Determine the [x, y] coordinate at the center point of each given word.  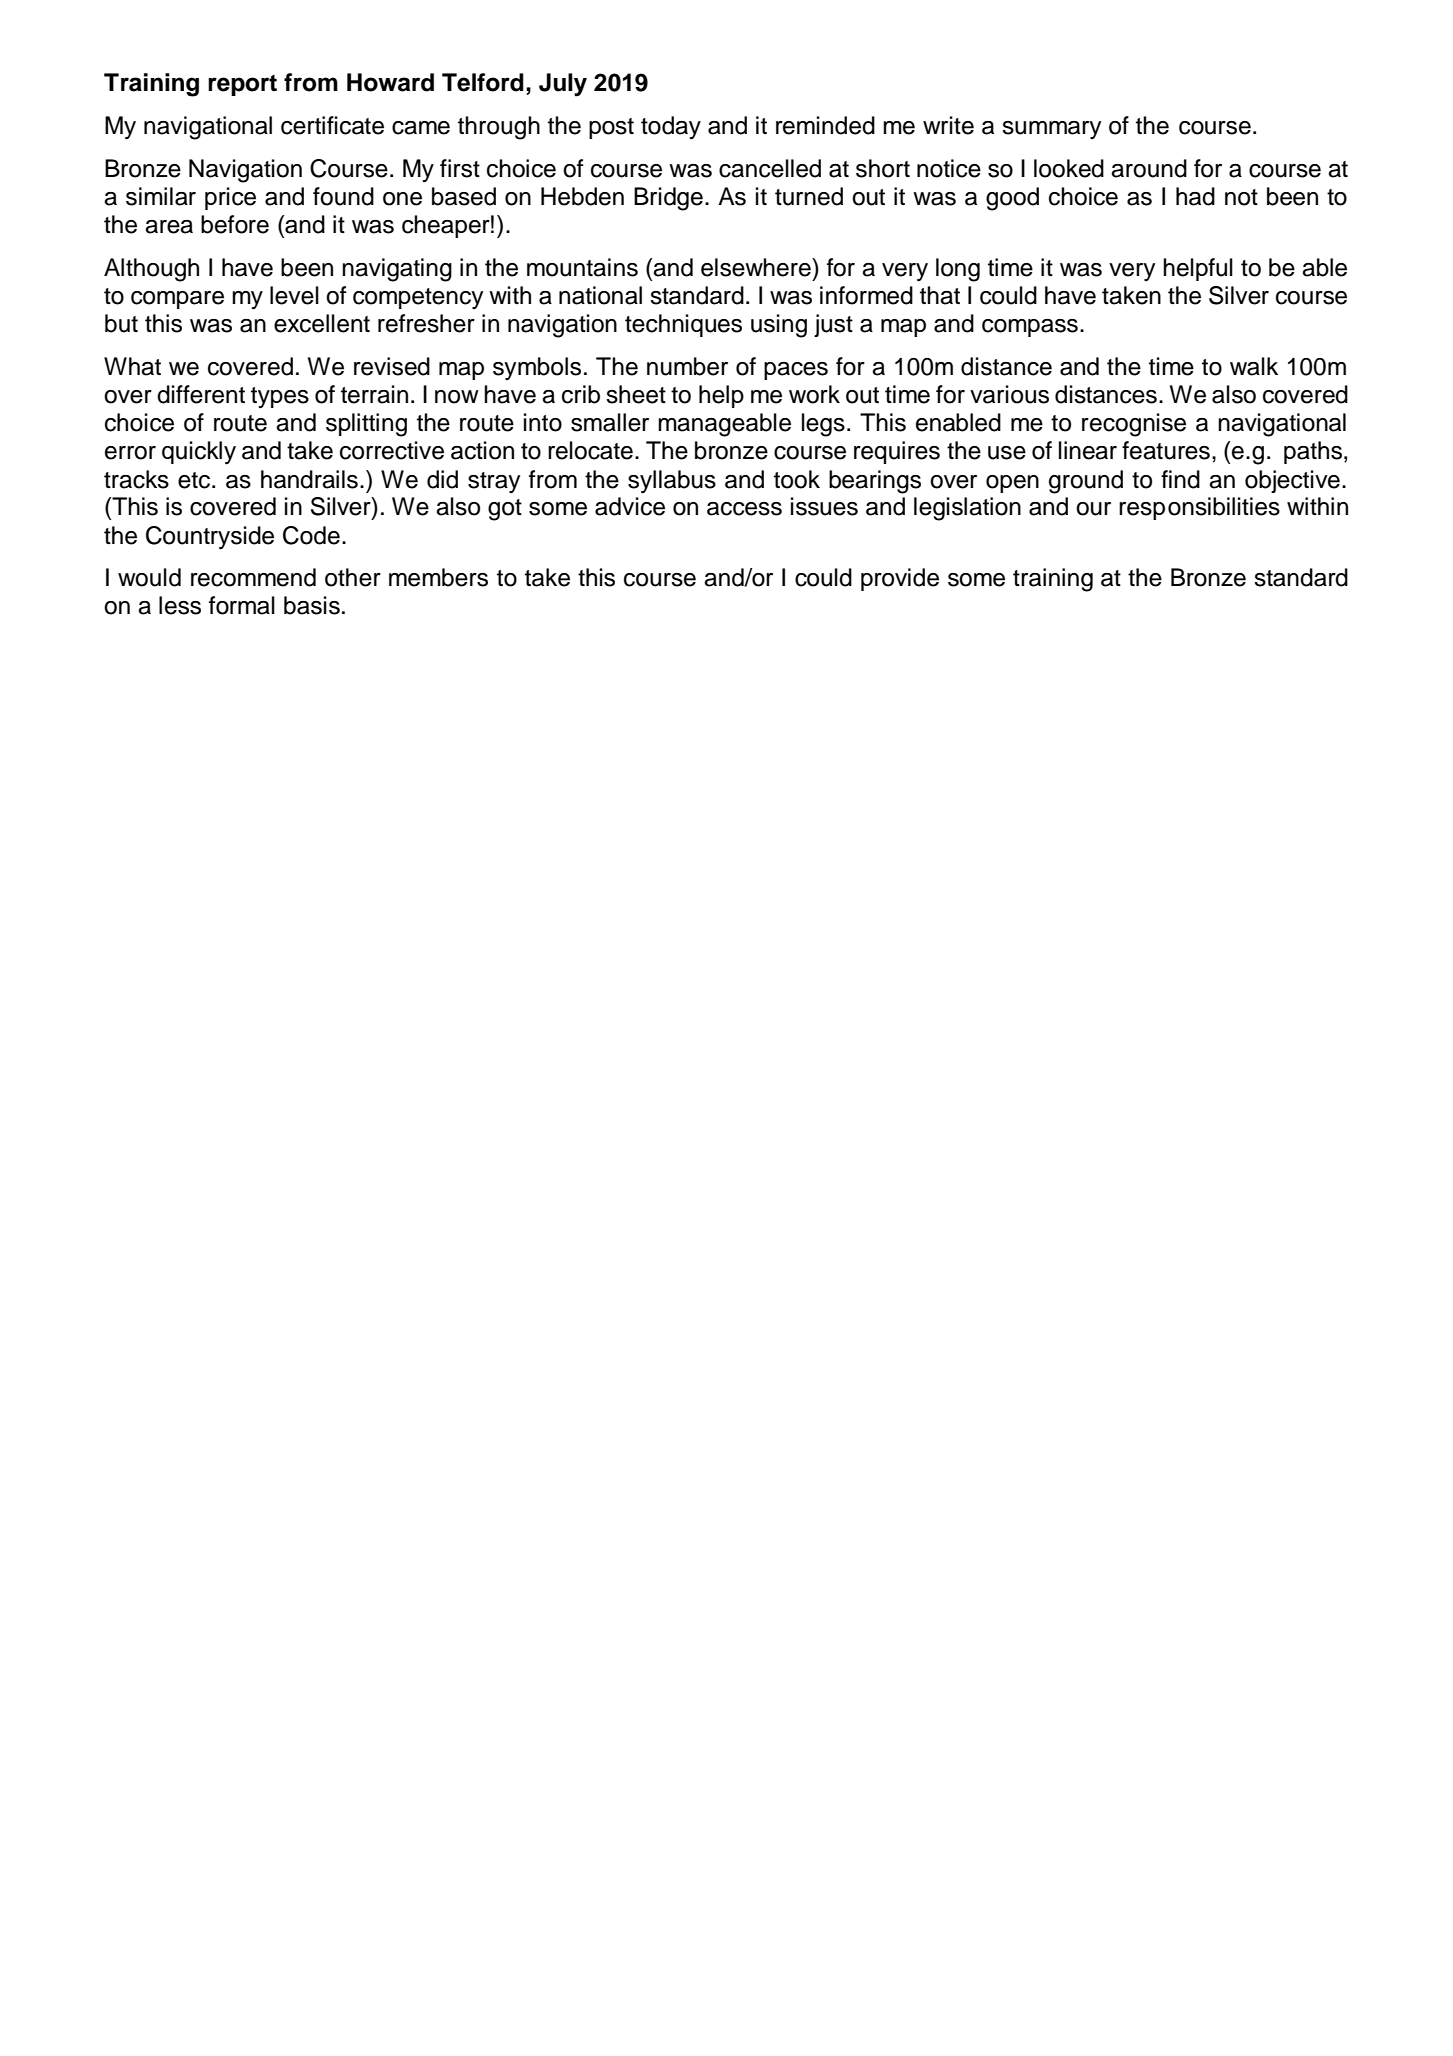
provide [900, 579]
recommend [253, 577]
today [671, 127]
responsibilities [1199, 508]
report [242, 85]
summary [1051, 130]
